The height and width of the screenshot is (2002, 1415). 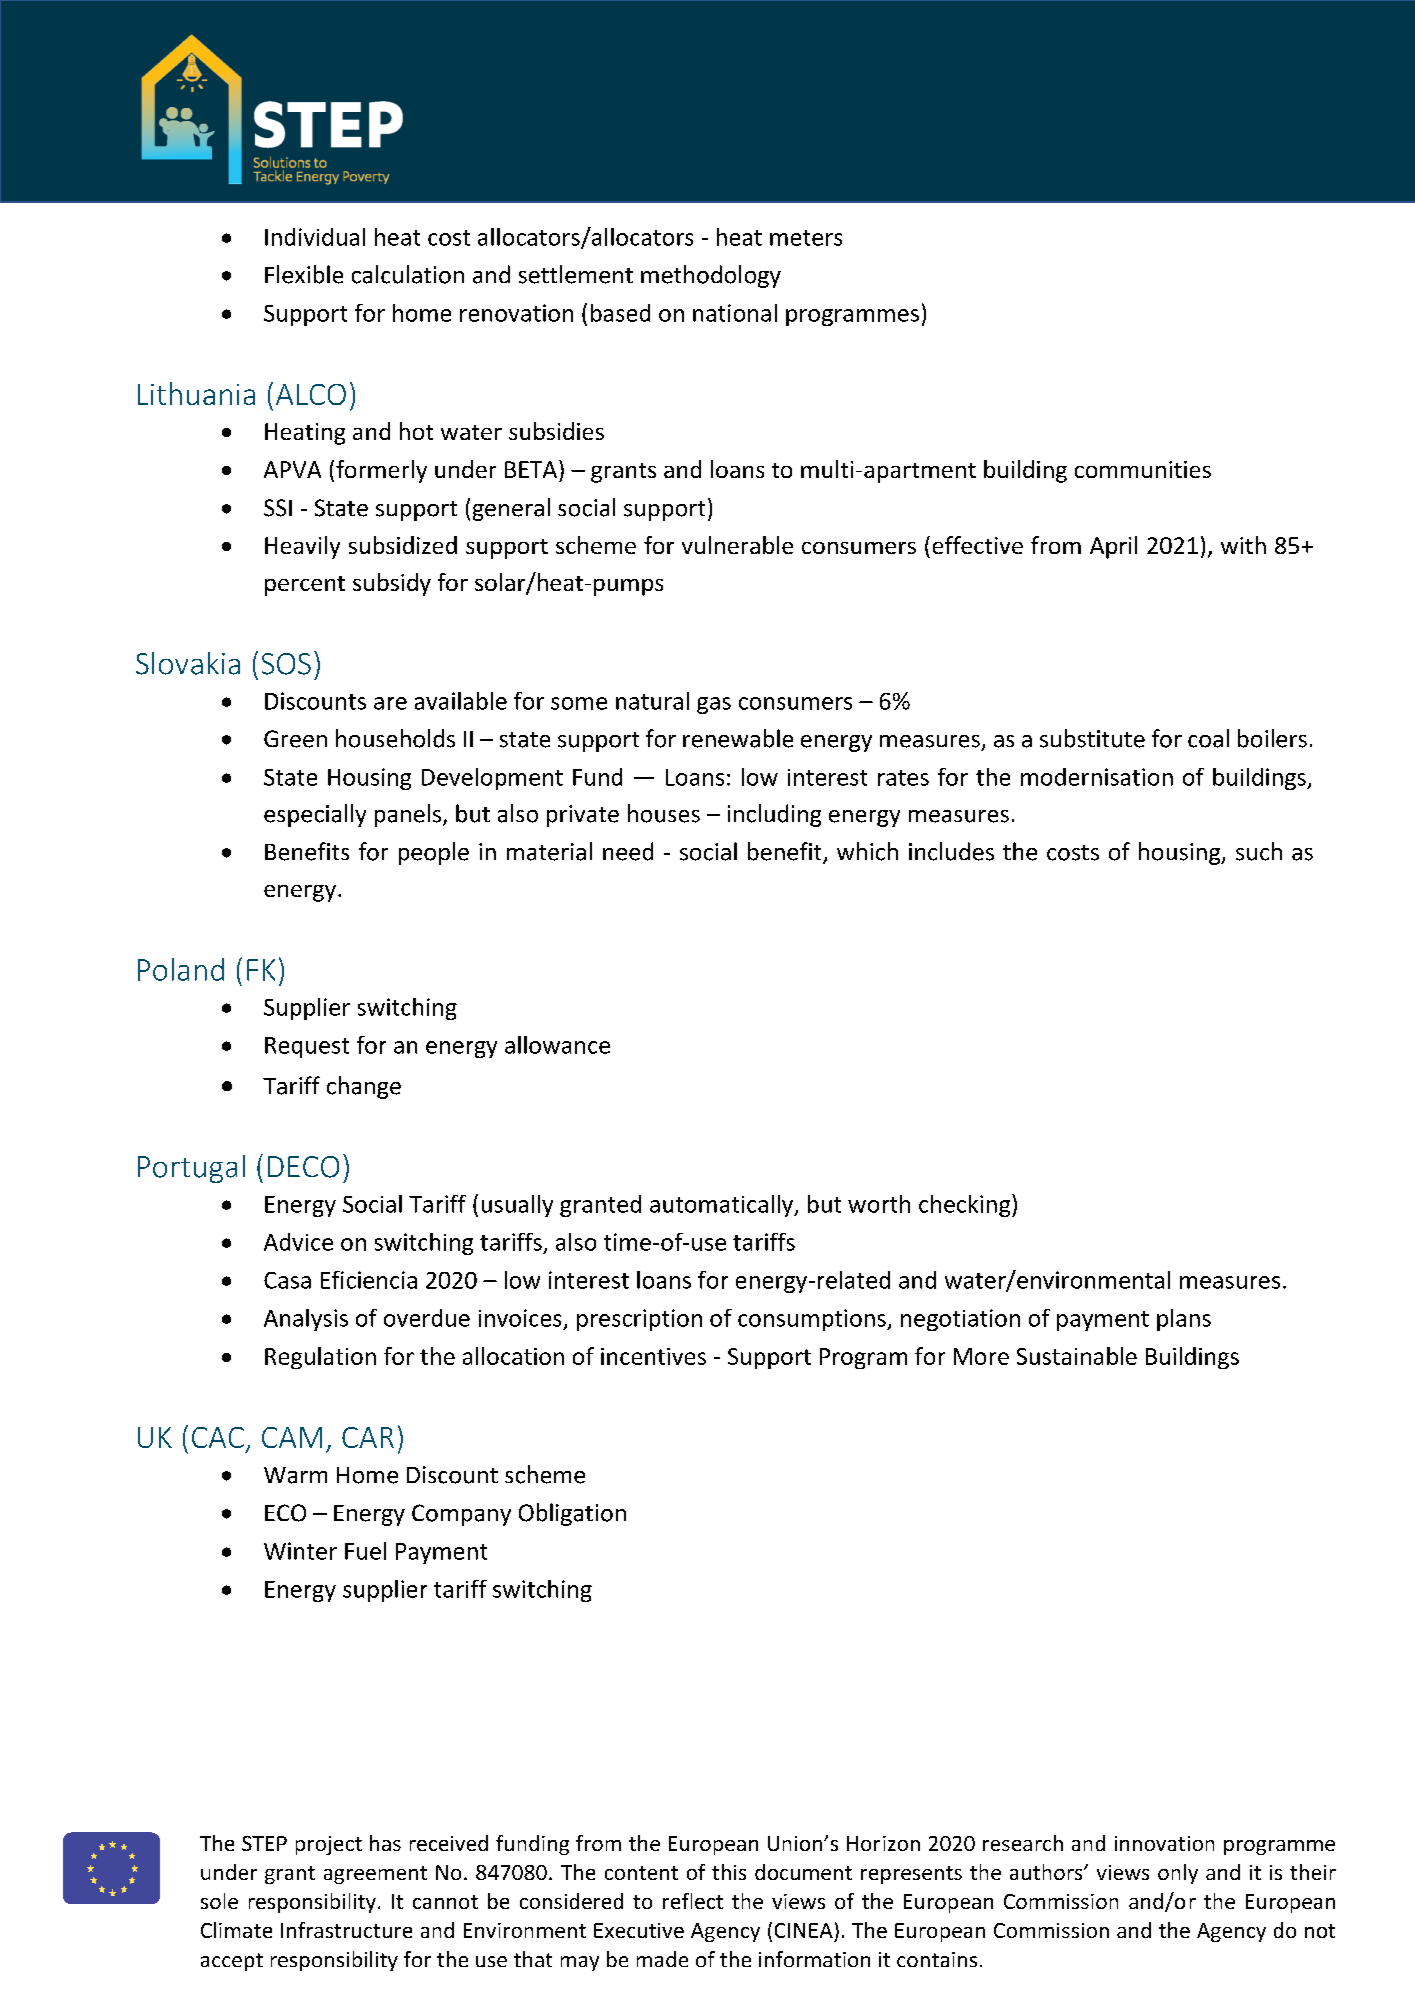 What do you see at coordinates (1178, 1874) in the screenshot?
I see `only` at bounding box center [1178, 1874].
